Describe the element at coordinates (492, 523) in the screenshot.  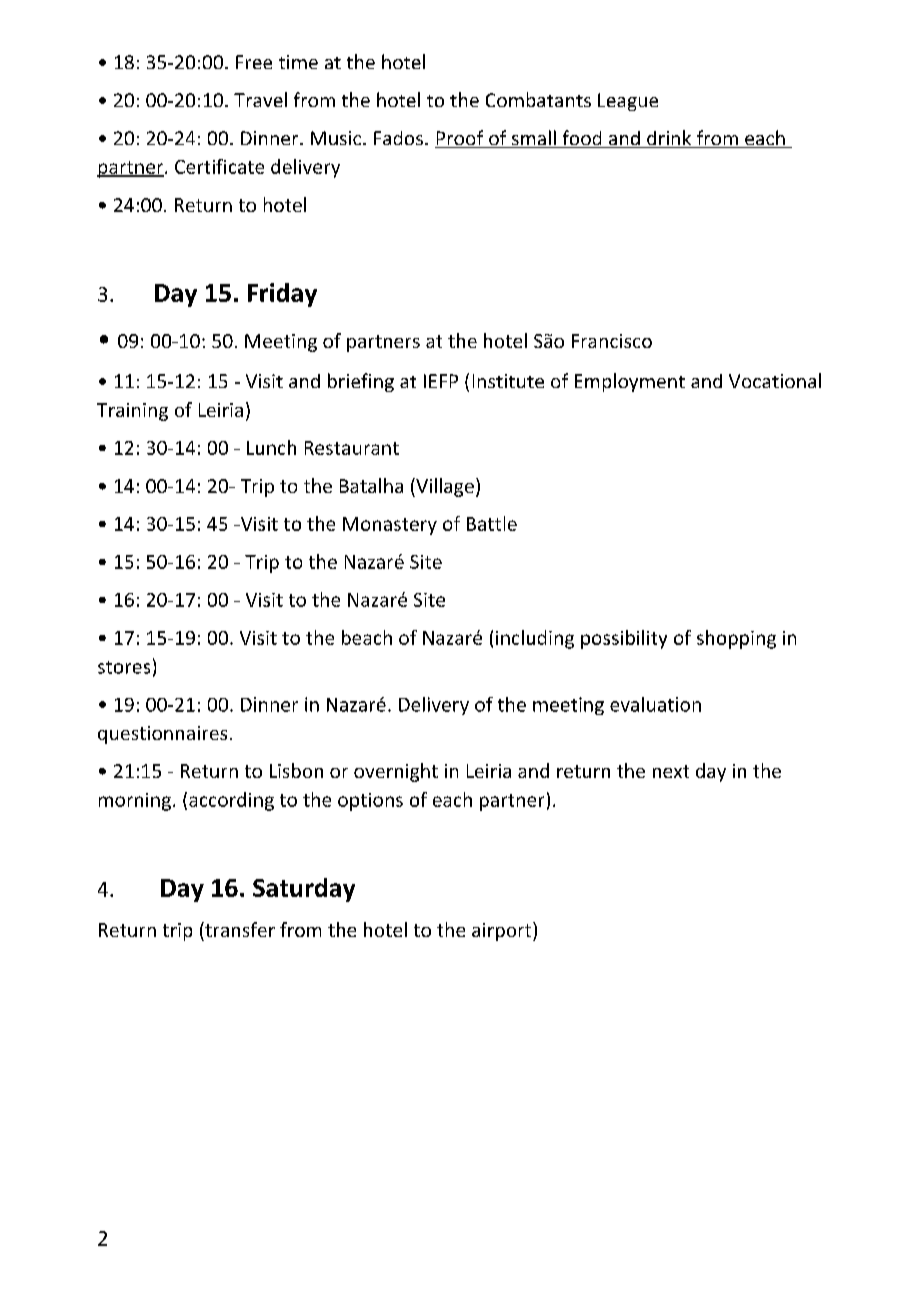
I see `Battle` at that location.
